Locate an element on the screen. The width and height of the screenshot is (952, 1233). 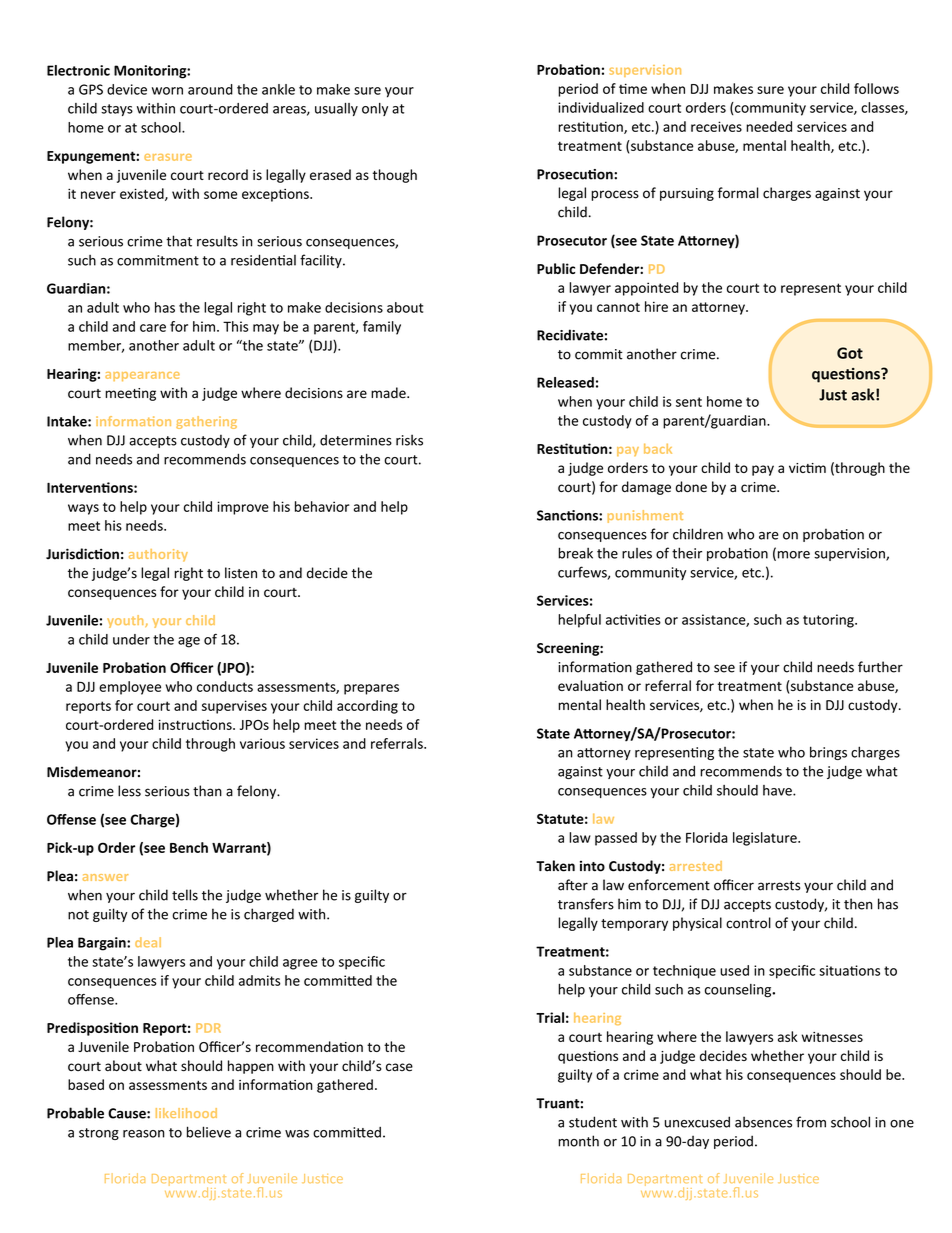
worn is located at coordinates (167, 91).
